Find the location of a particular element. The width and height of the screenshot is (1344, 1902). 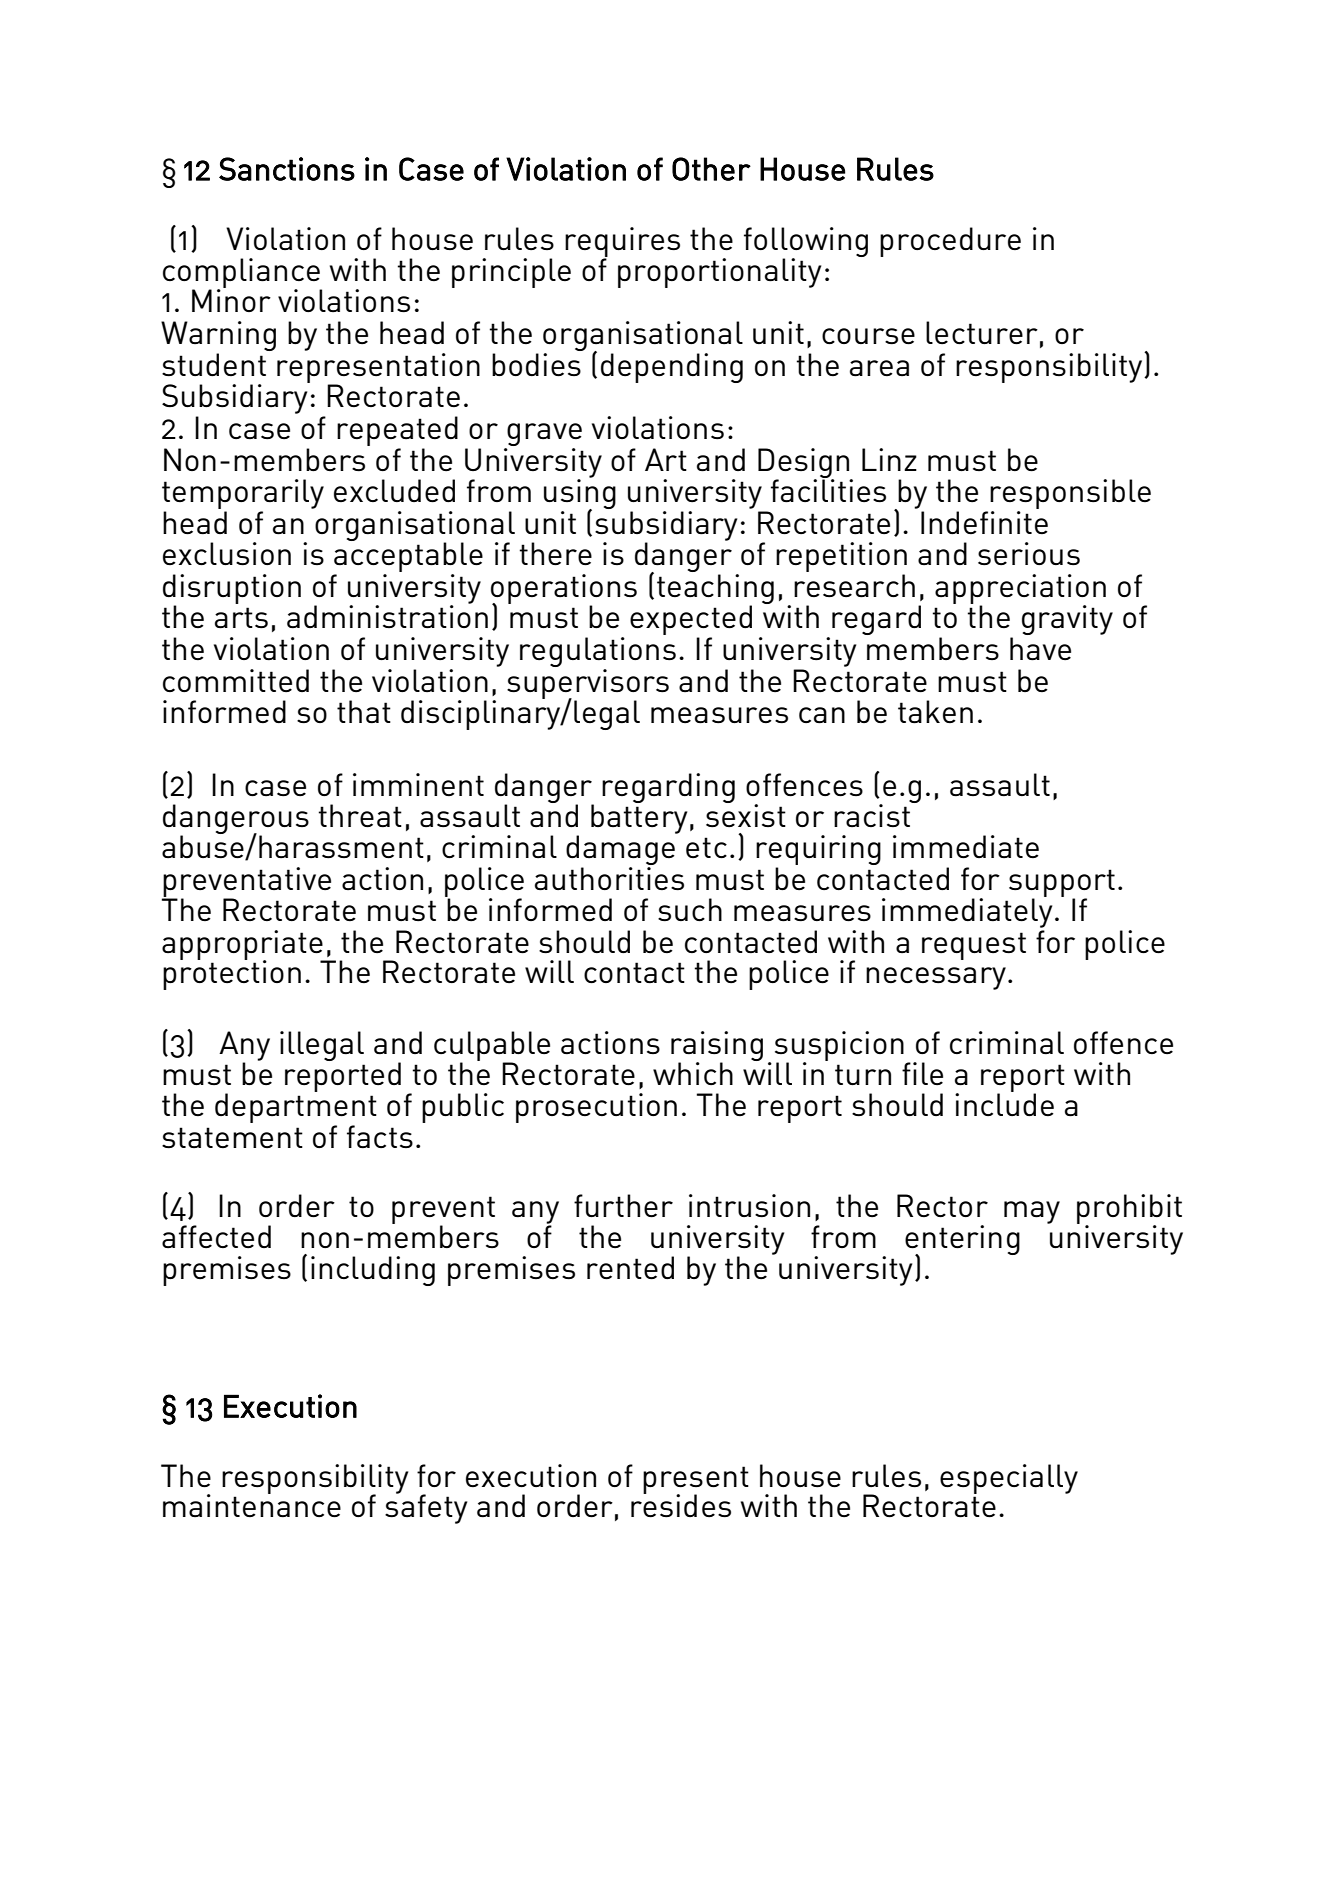

using is located at coordinates (580, 494).
